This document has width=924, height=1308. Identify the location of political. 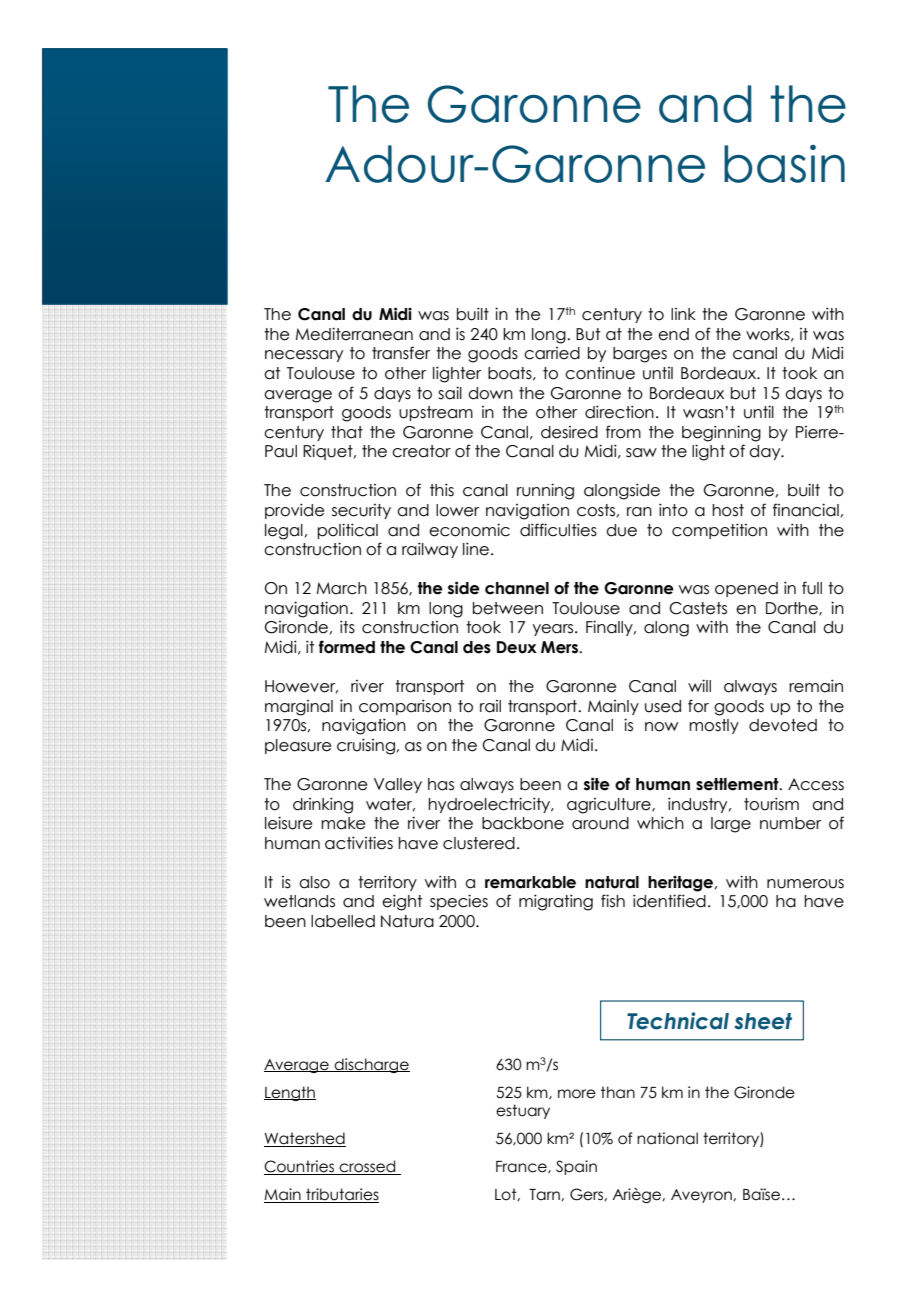
(347, 531).
